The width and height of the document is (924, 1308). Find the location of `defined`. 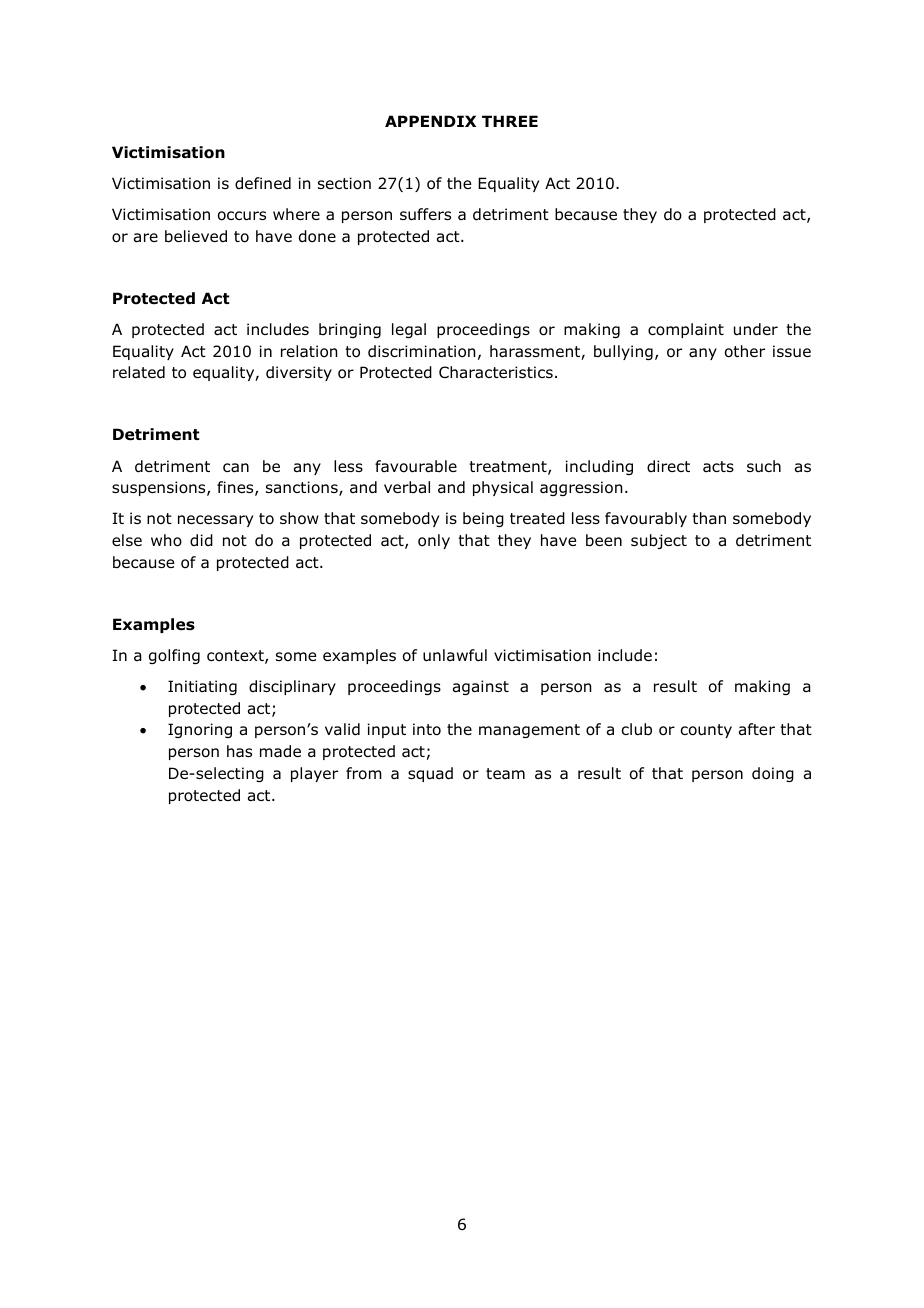

defined is located at coordinates (263, 183).
